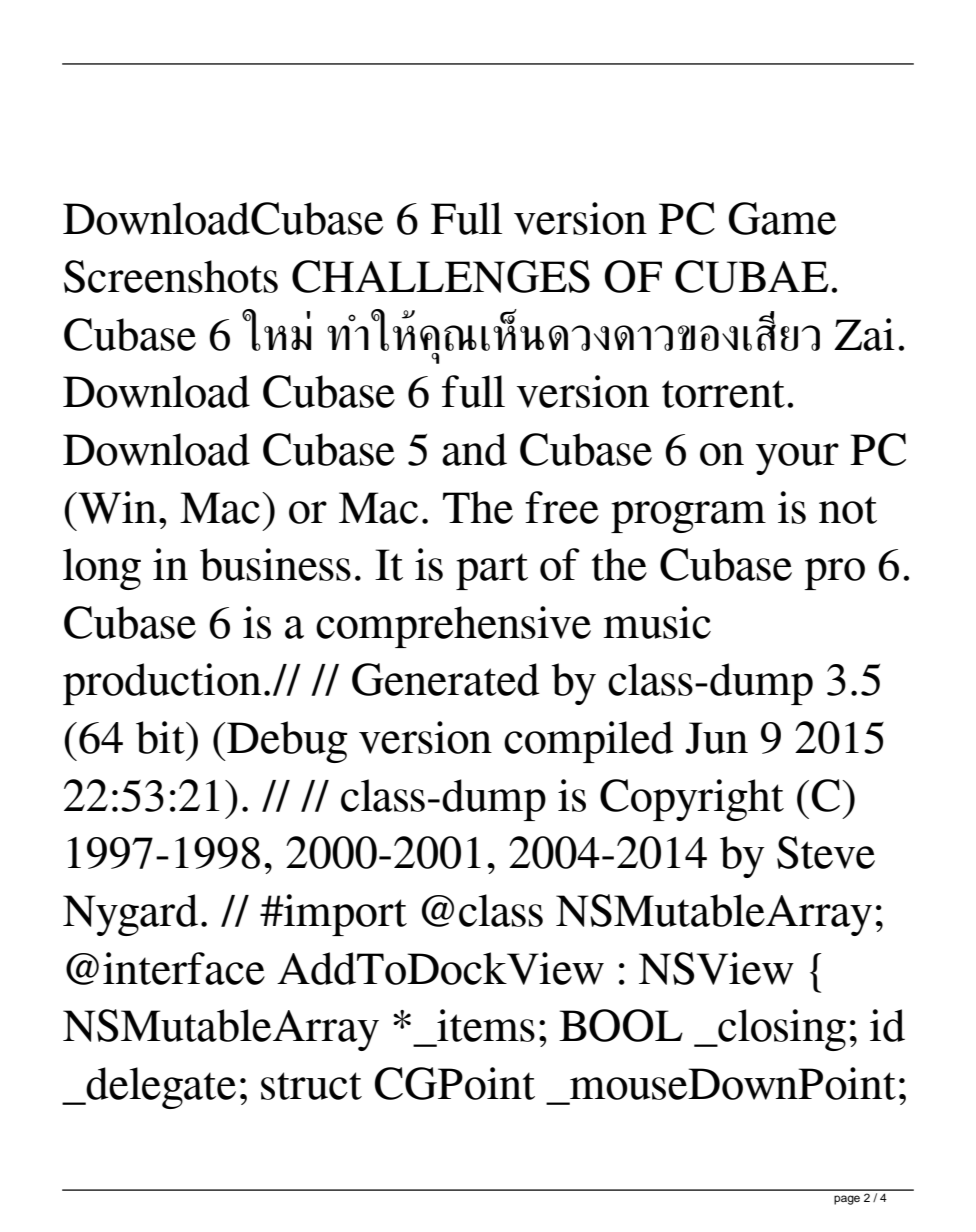 The image size is (976, 1232). I want to click on Jun, so click(716, 738).
